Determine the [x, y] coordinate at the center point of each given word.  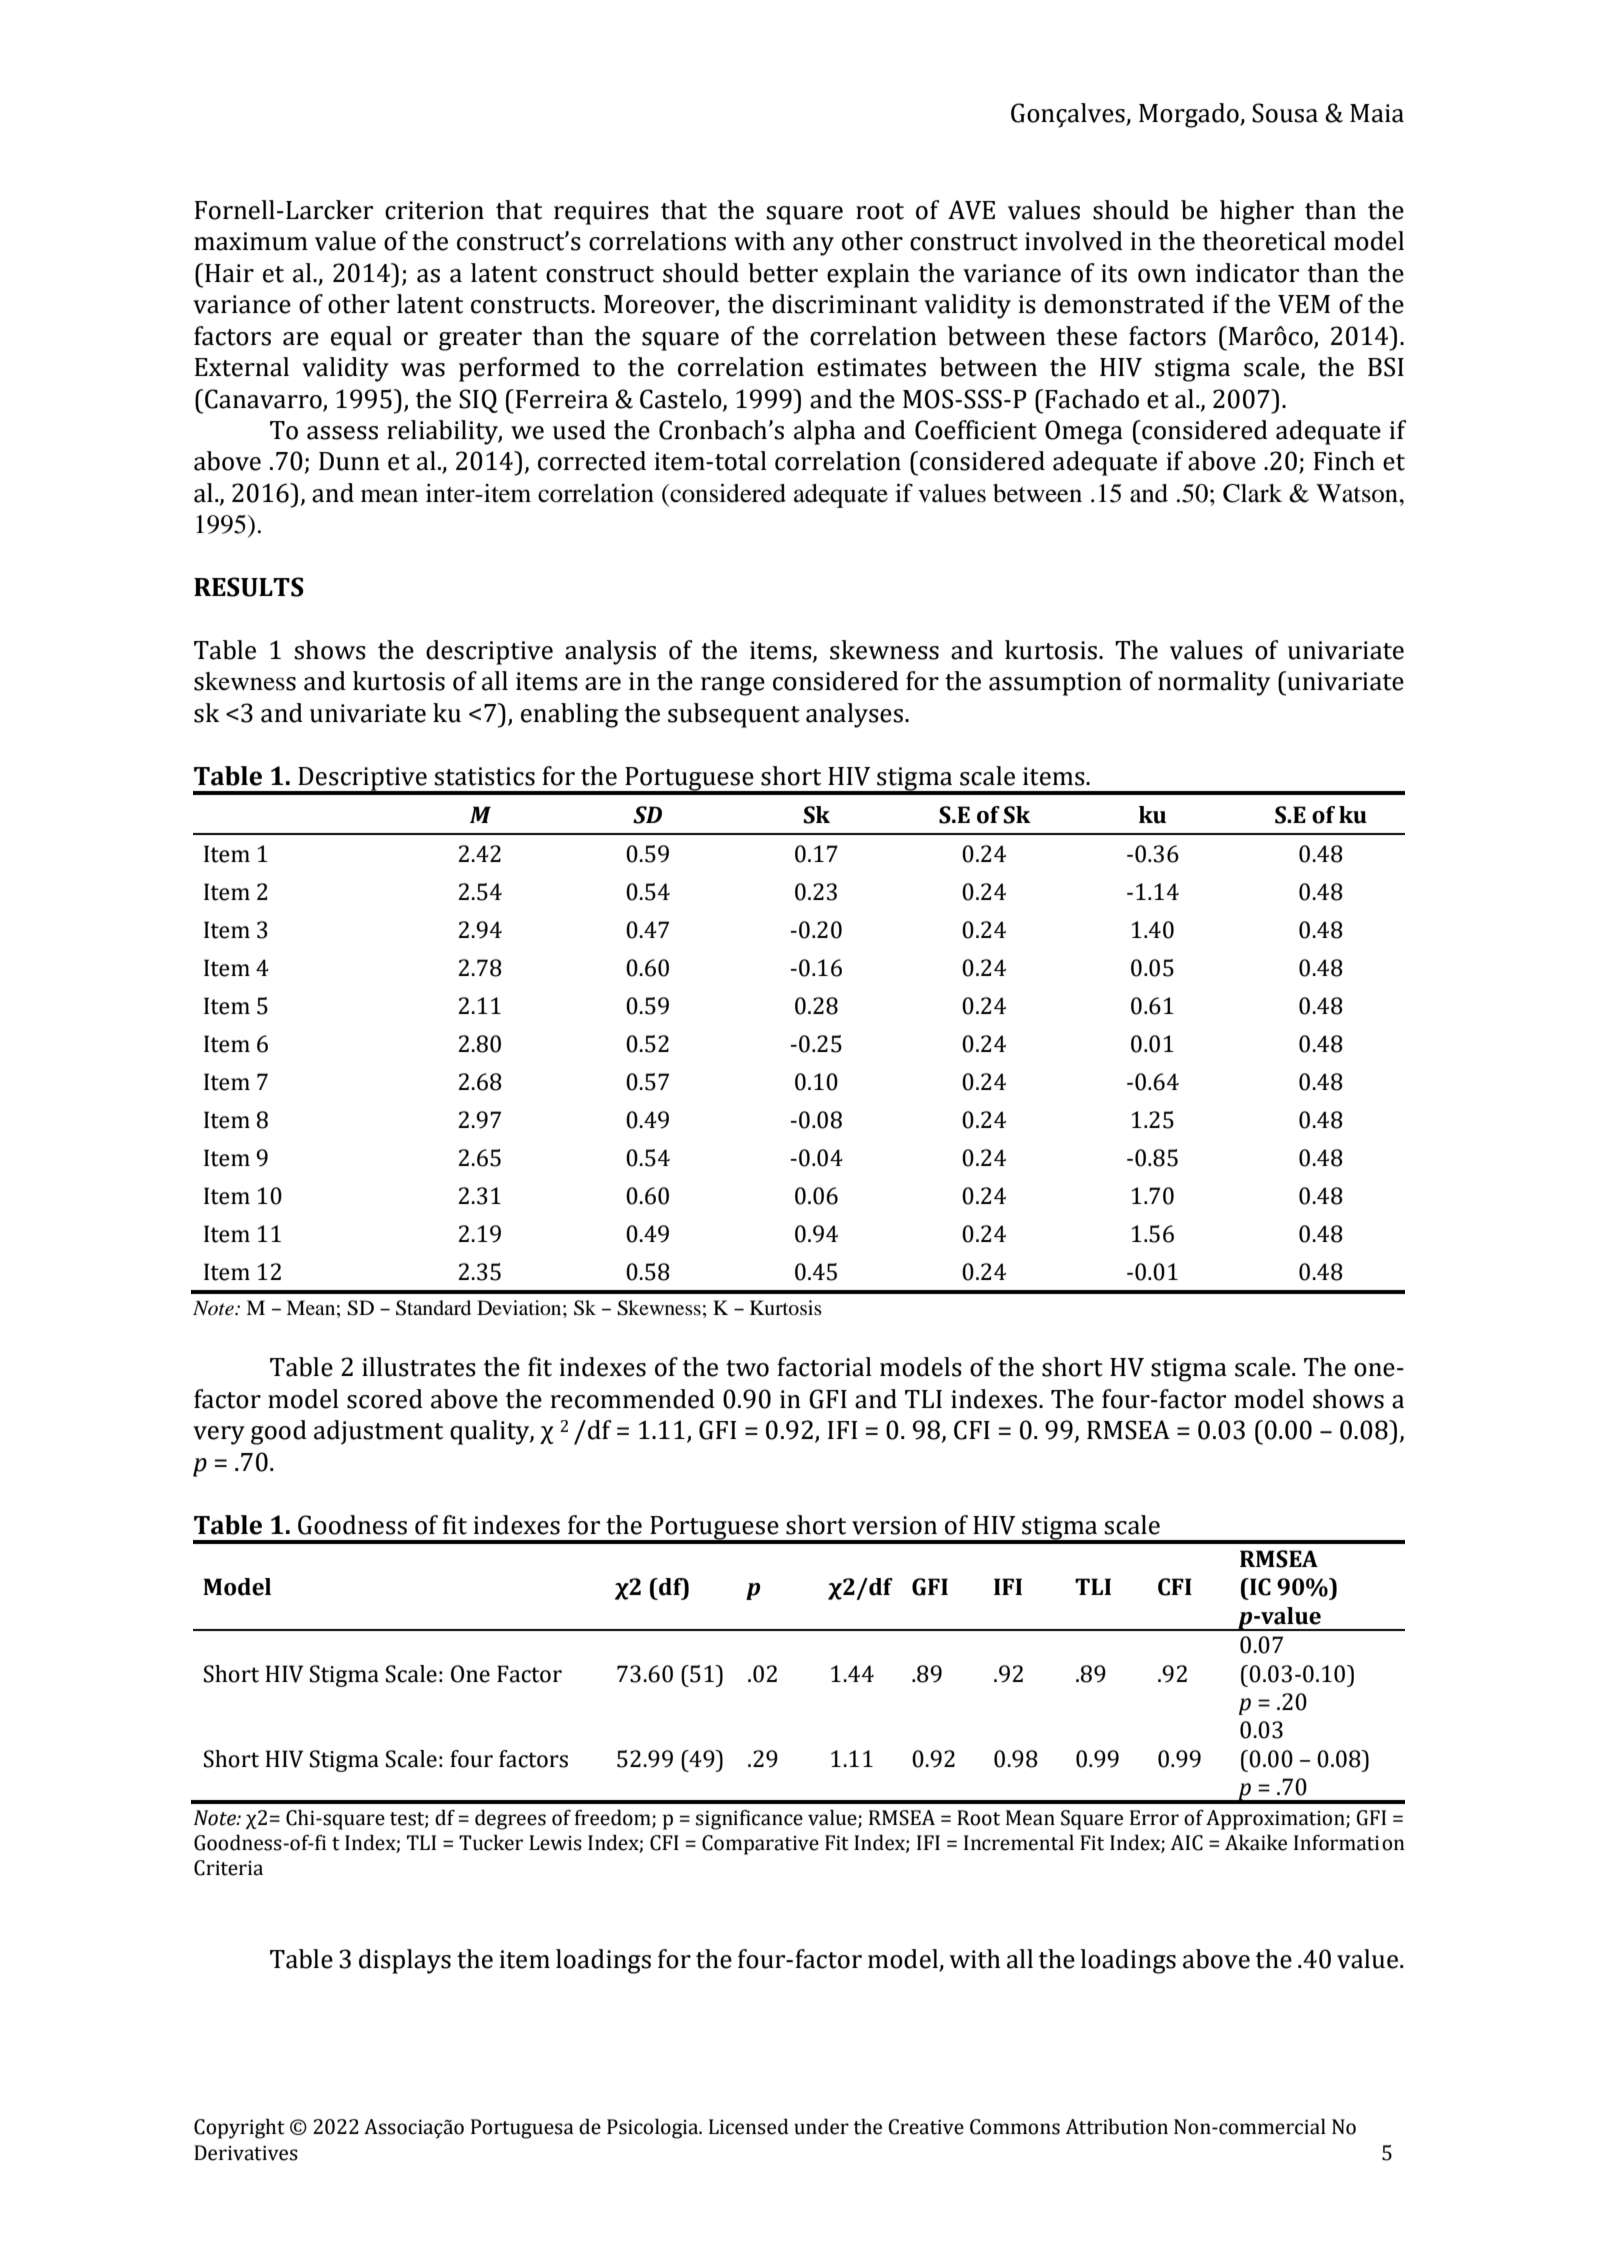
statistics [484, 776]
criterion [434, 210]
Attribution [1116, 2126]
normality [1214, 683]
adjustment [378, 1432]
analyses [854, 715]
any [813, 246]
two [747, 1368]
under [821, 2126]
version [894, 1525]
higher [1257, 212]
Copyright [239, 2128]
